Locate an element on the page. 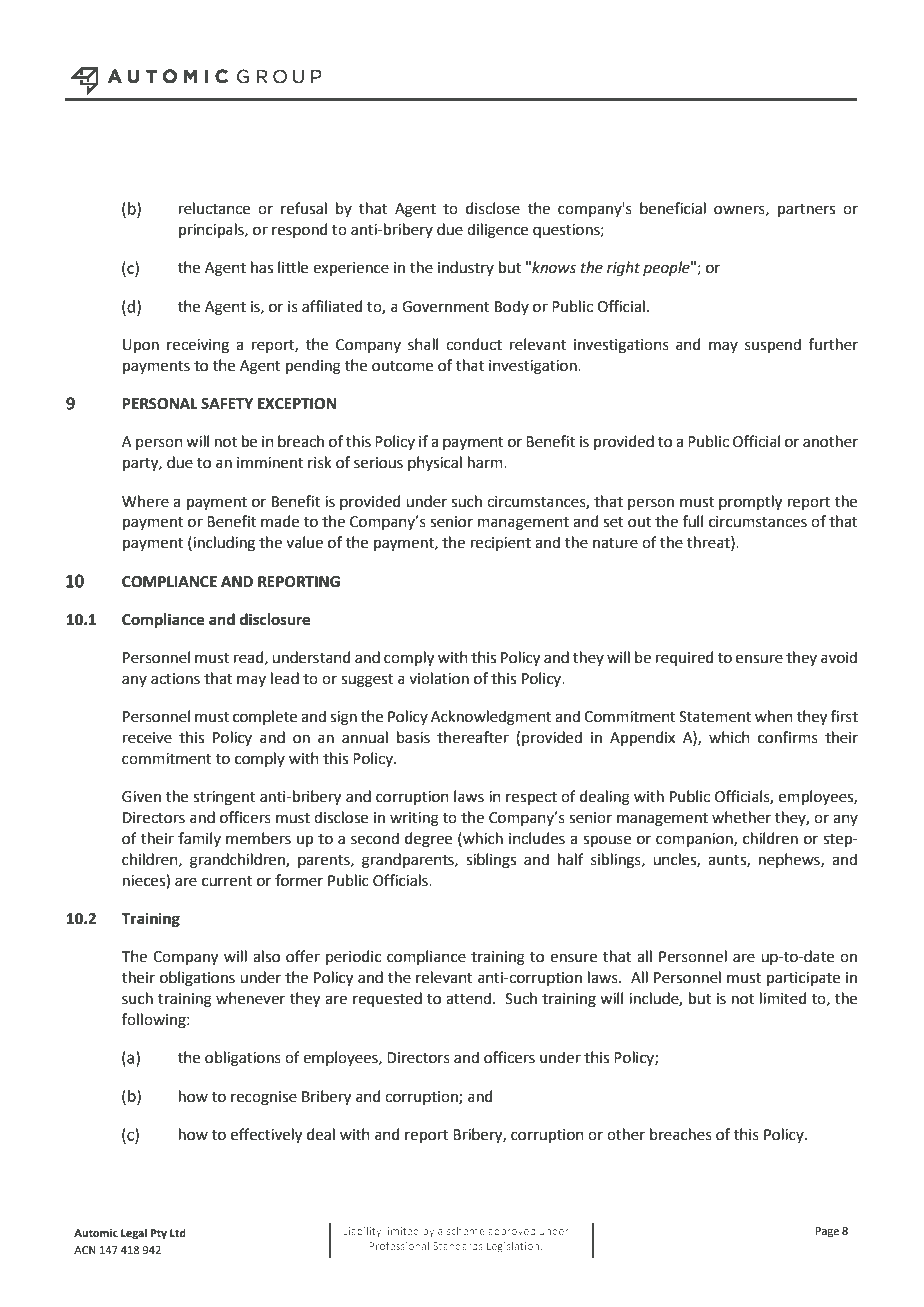 This document has width=924, height=1307. attend is located at coordinates (470, 998).
